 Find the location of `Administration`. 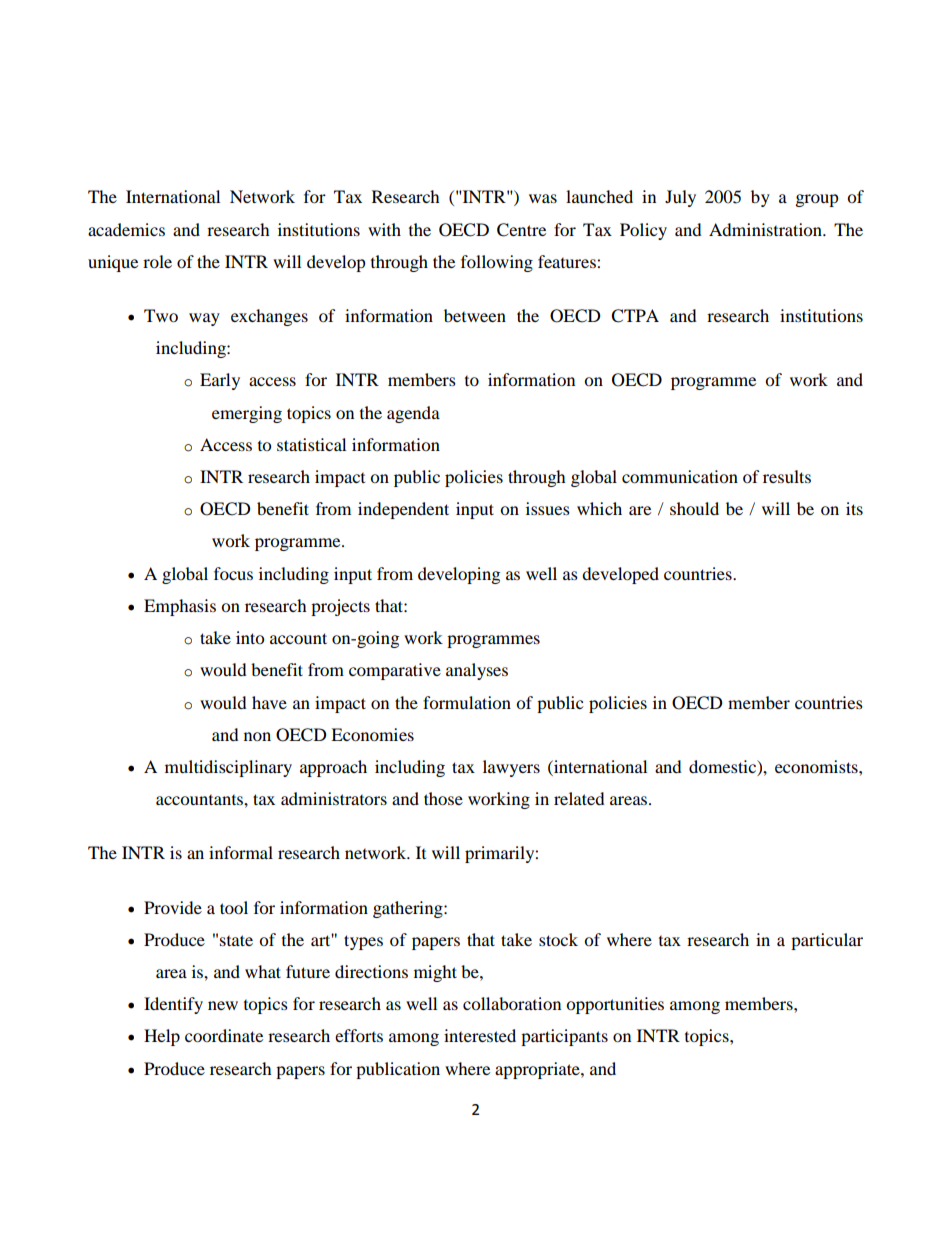

Administration is located at coordinates (766, 229).
